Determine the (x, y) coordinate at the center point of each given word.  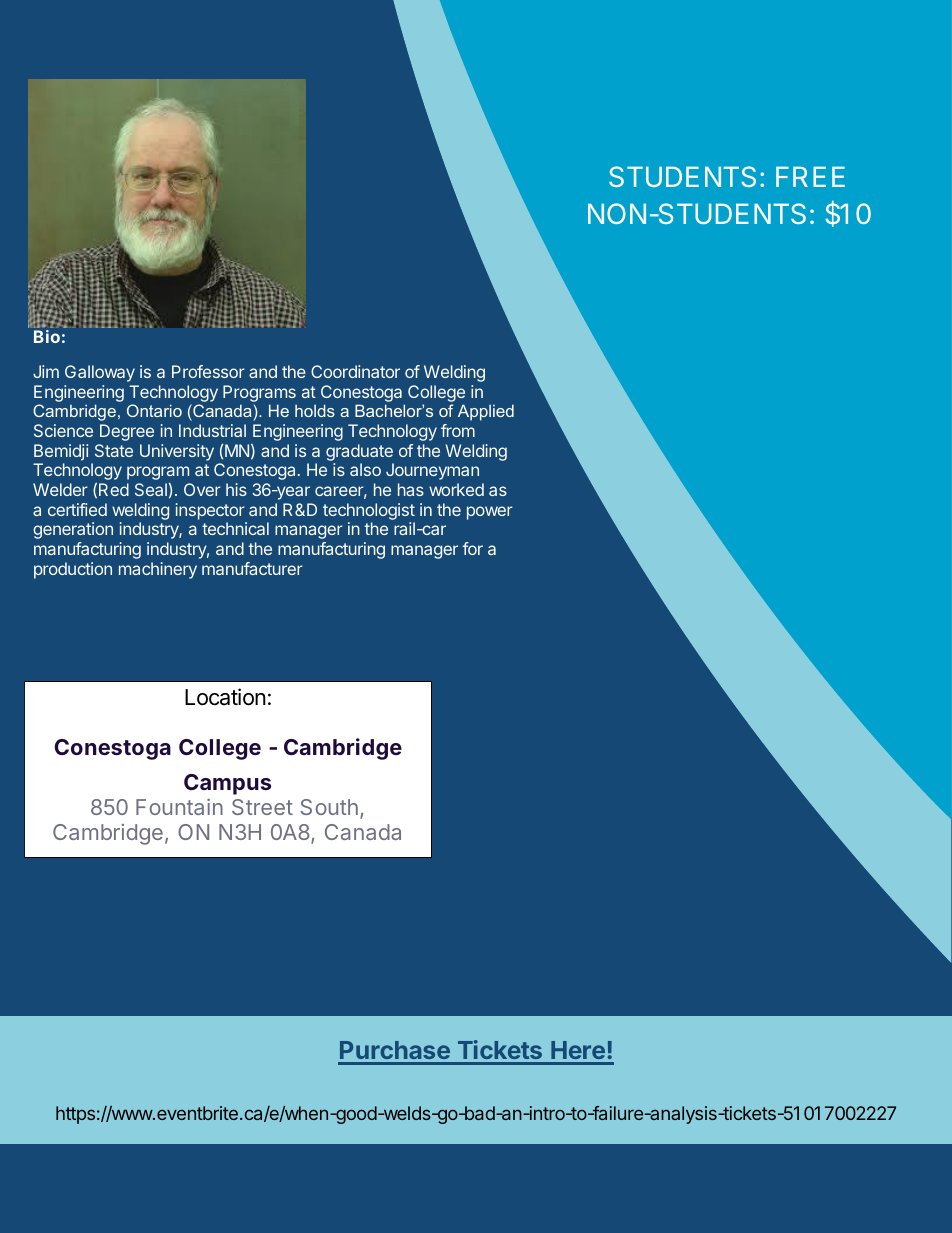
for (472, 548)
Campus (227, 784)
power (490, 513)
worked (456, 489)
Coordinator (355, 371)
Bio (47, 336)
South (329, 807)
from (458, 430)
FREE (810, 176)
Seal (151, 489)
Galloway (100, 373)
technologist (369, 511)
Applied (486, 412)
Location (225, 697)
